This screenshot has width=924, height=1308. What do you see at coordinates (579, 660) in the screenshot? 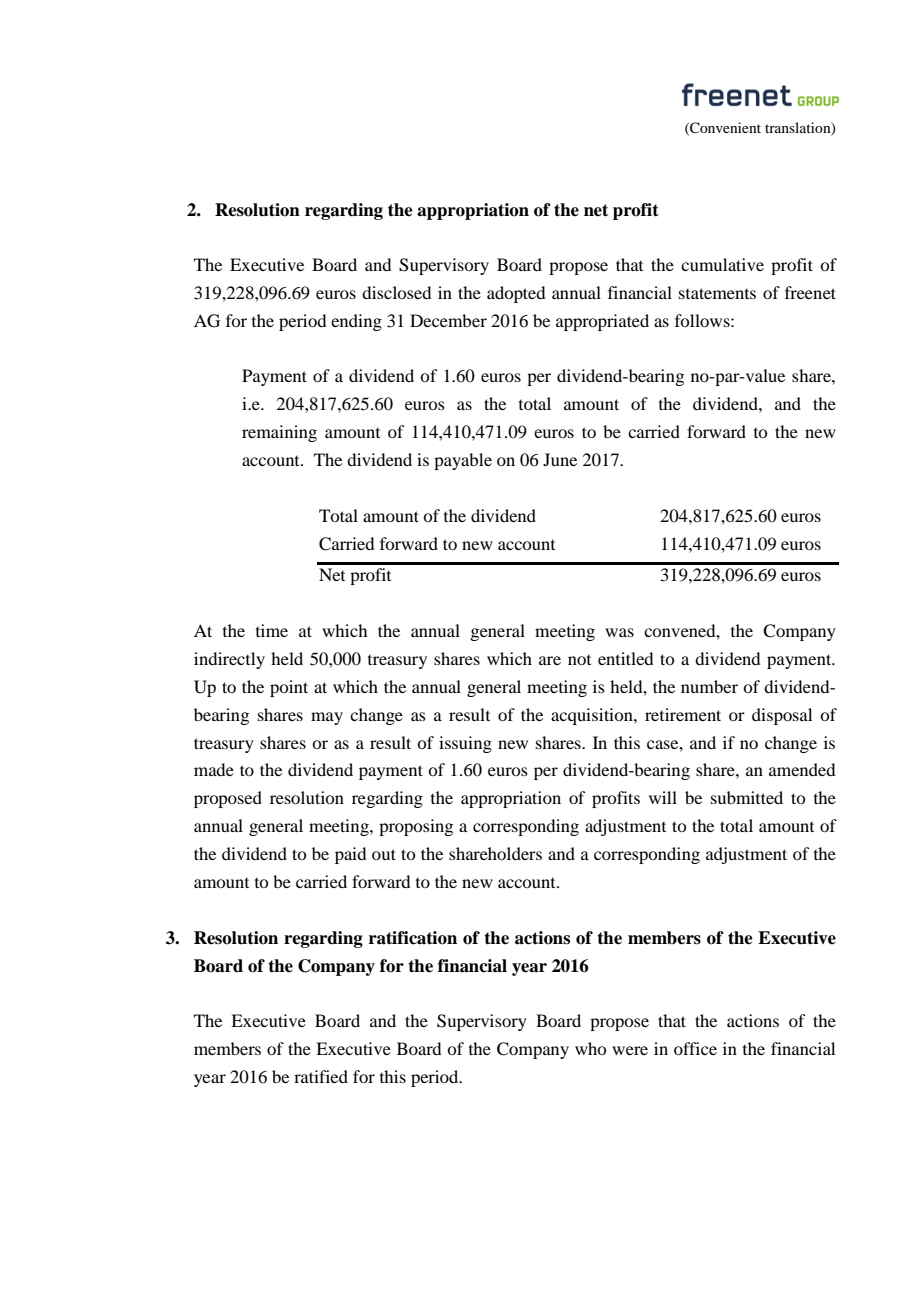
I see `not` at bounding box center [579, 660].
